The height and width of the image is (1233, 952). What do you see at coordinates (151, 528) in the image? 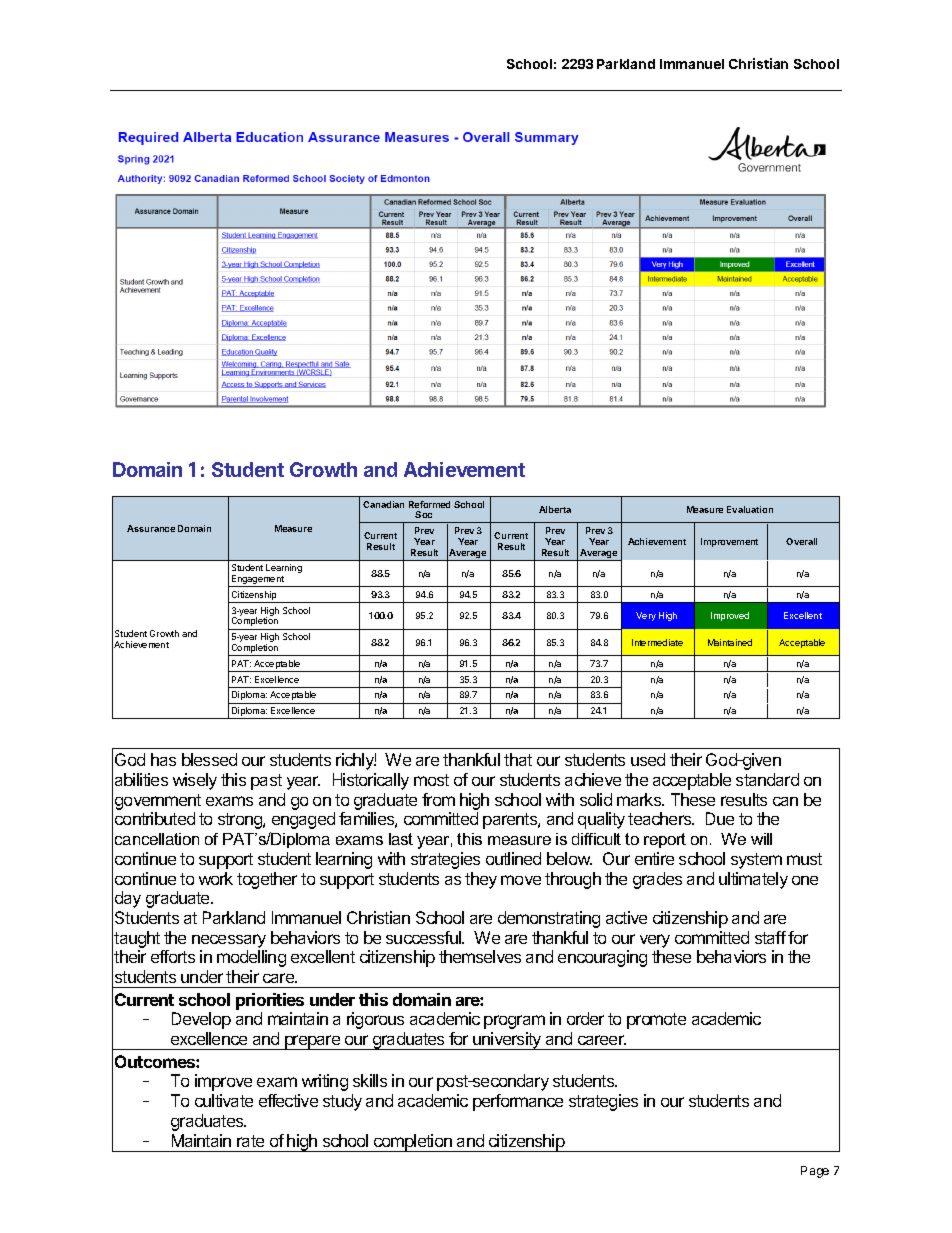
I see `Assurance` at bounding box center [151, 528].
